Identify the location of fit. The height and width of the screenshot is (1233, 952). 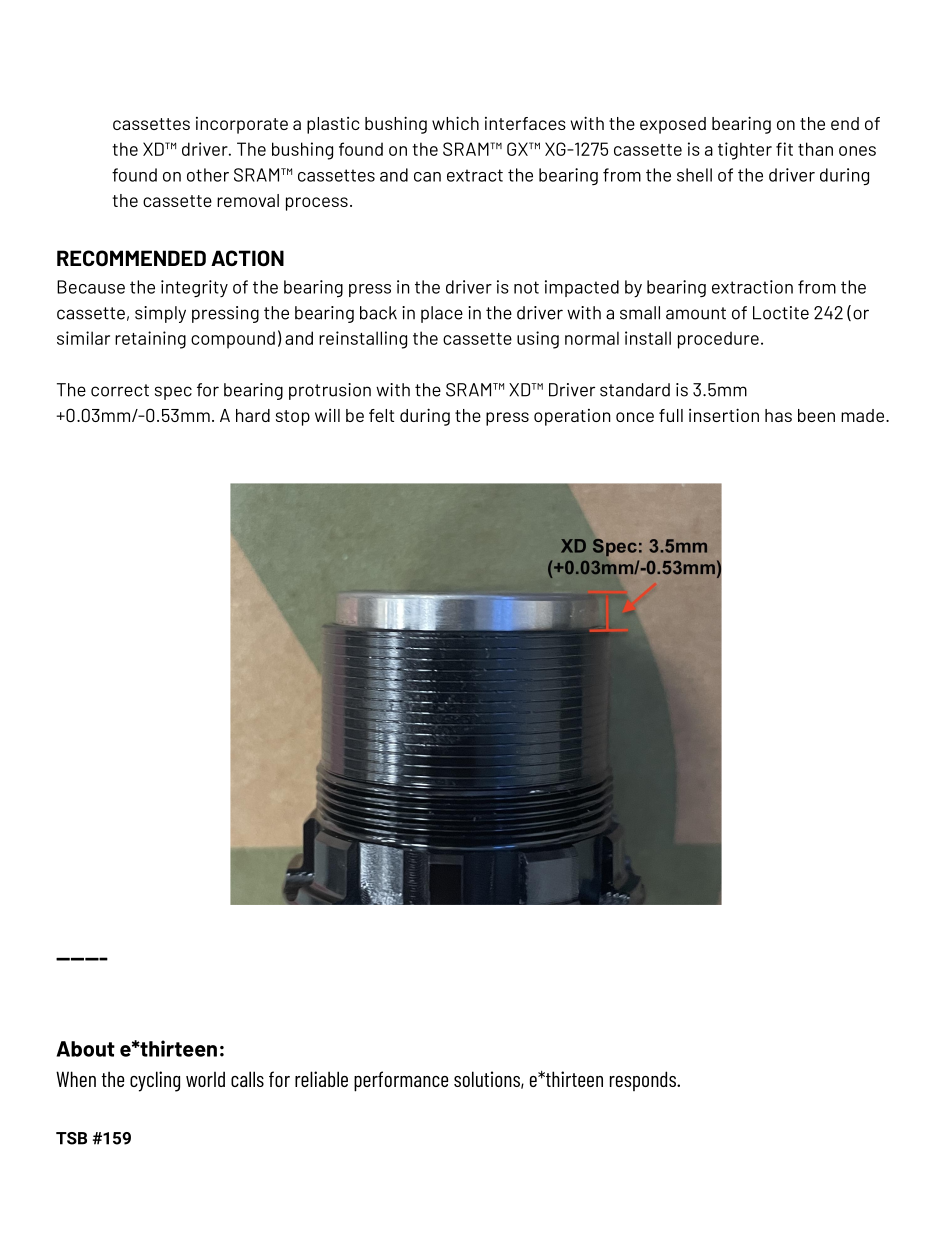
(784, 149).
